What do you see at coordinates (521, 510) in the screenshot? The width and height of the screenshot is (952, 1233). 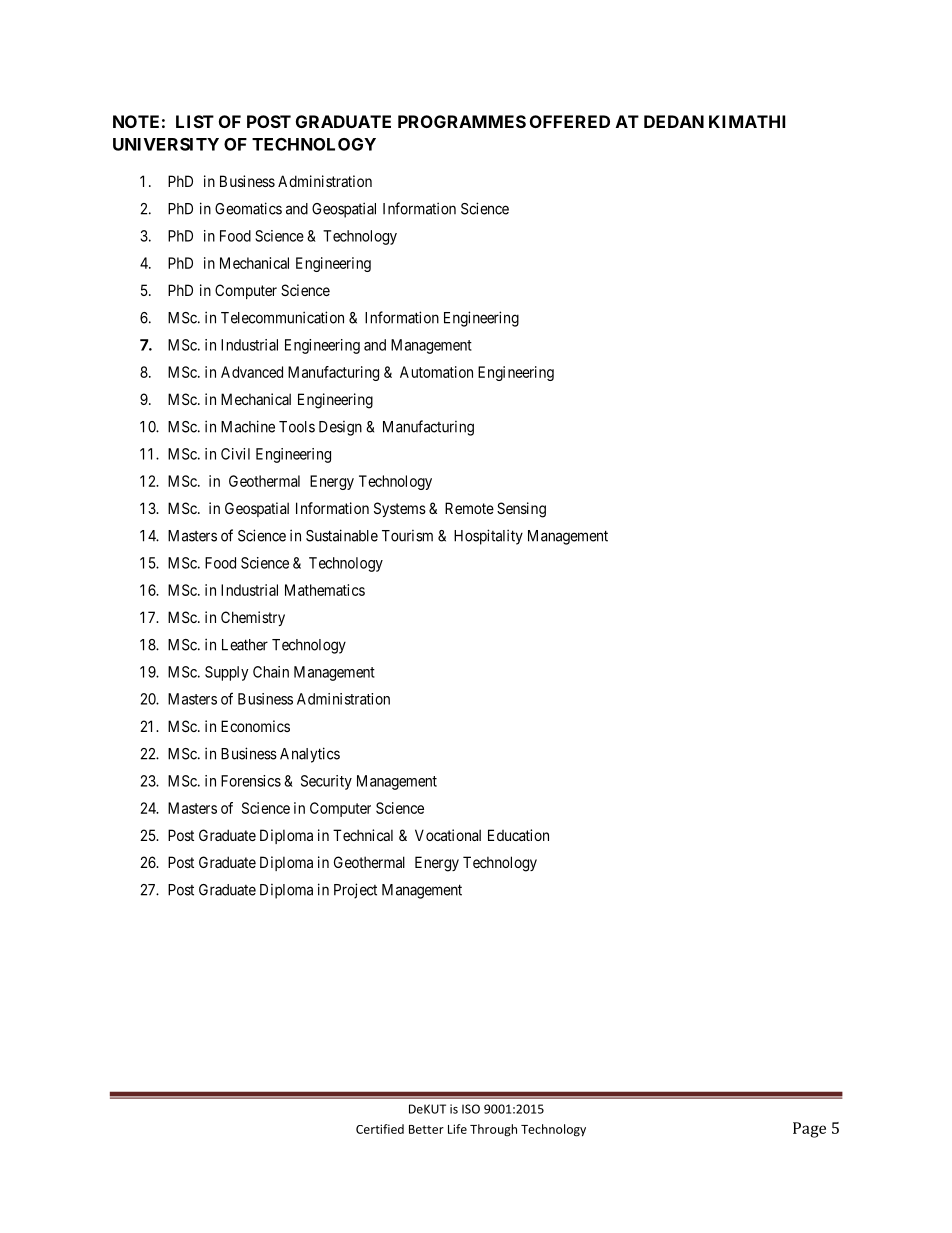 I see `Sensing` at bounding box center [521, 510].
